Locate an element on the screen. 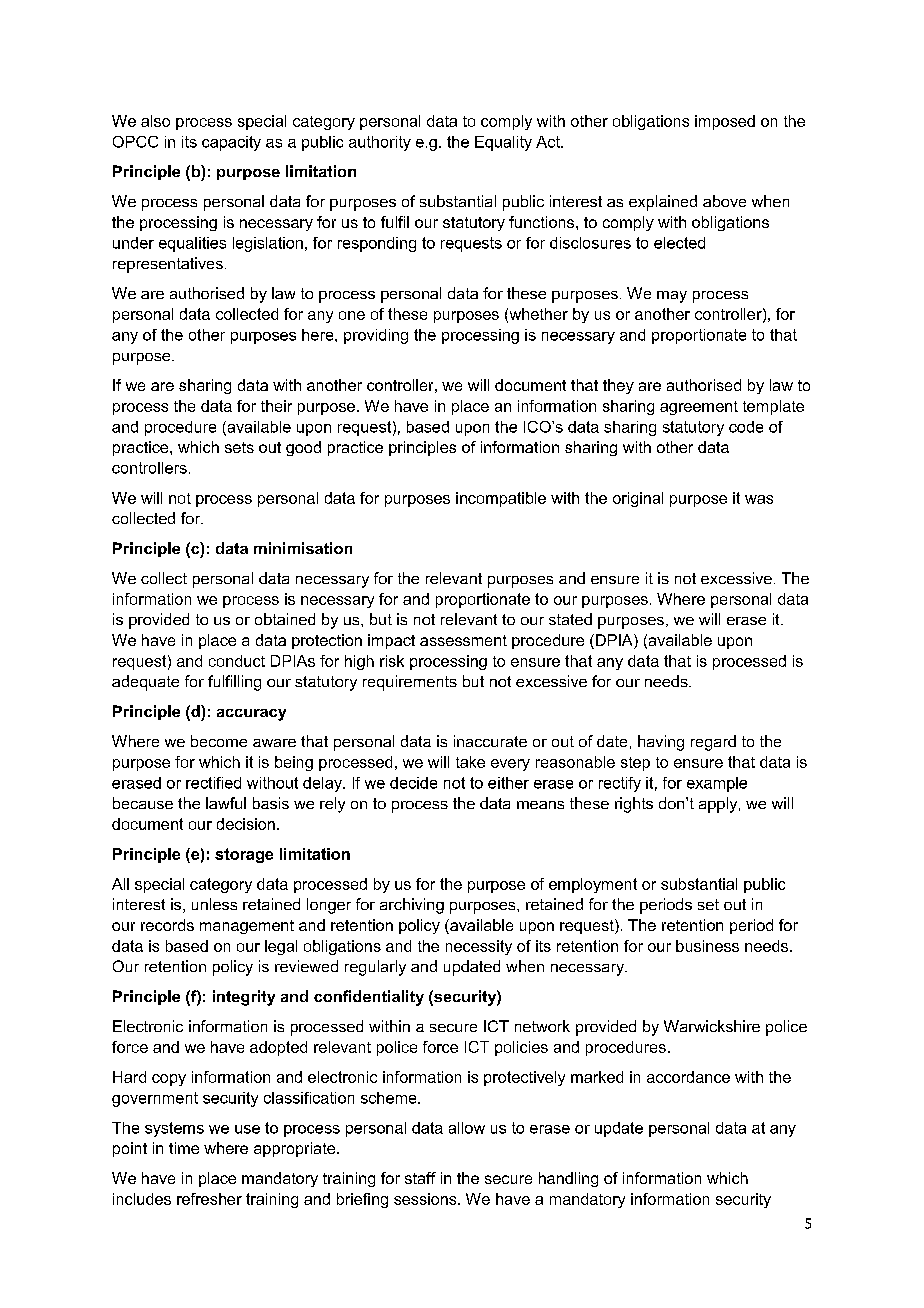  necessity is located at coordinates (479, 947).
